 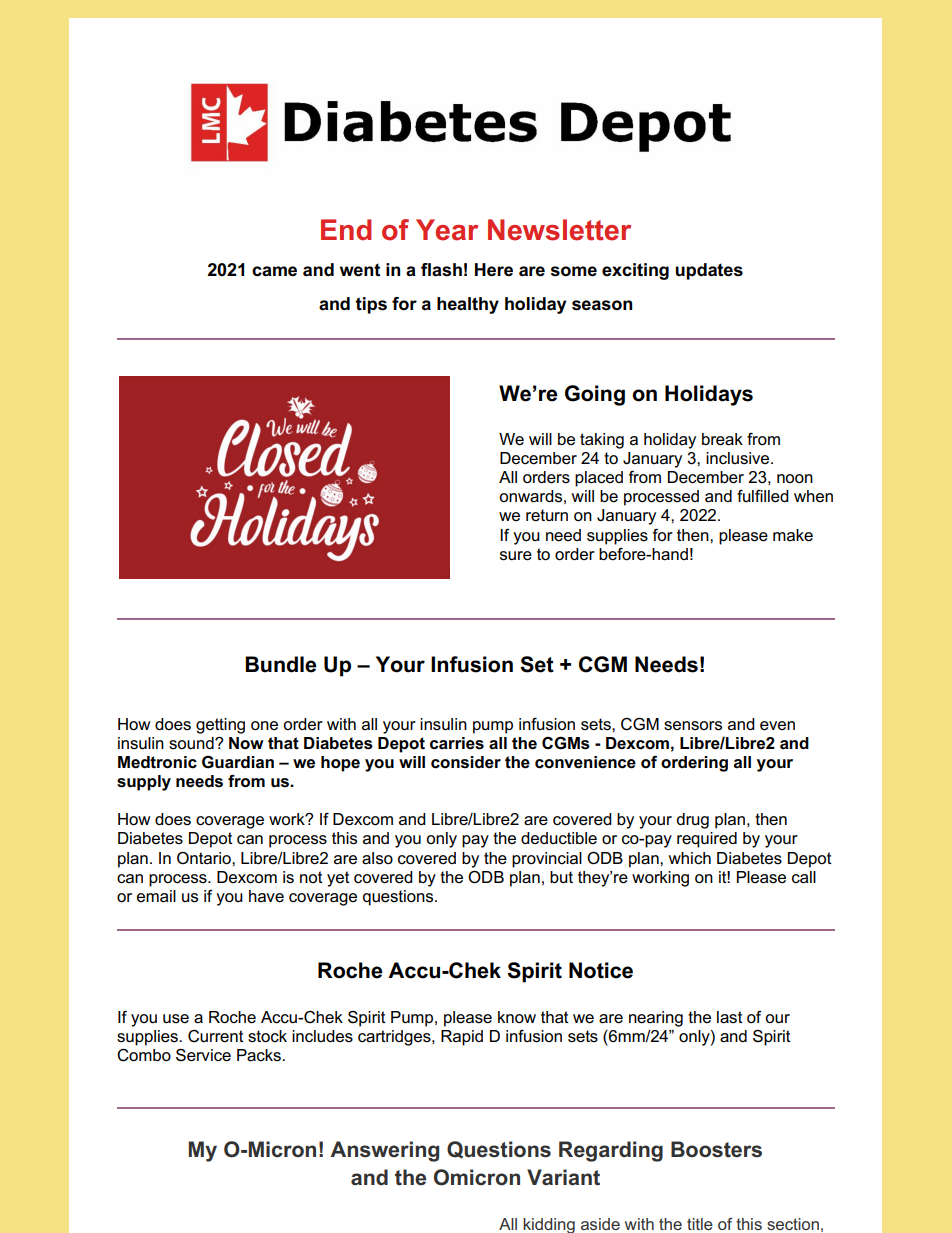 What do you see at coordinates (494, 270) in the screenshot?
I see `Here` at bounding box center [494, 270].
